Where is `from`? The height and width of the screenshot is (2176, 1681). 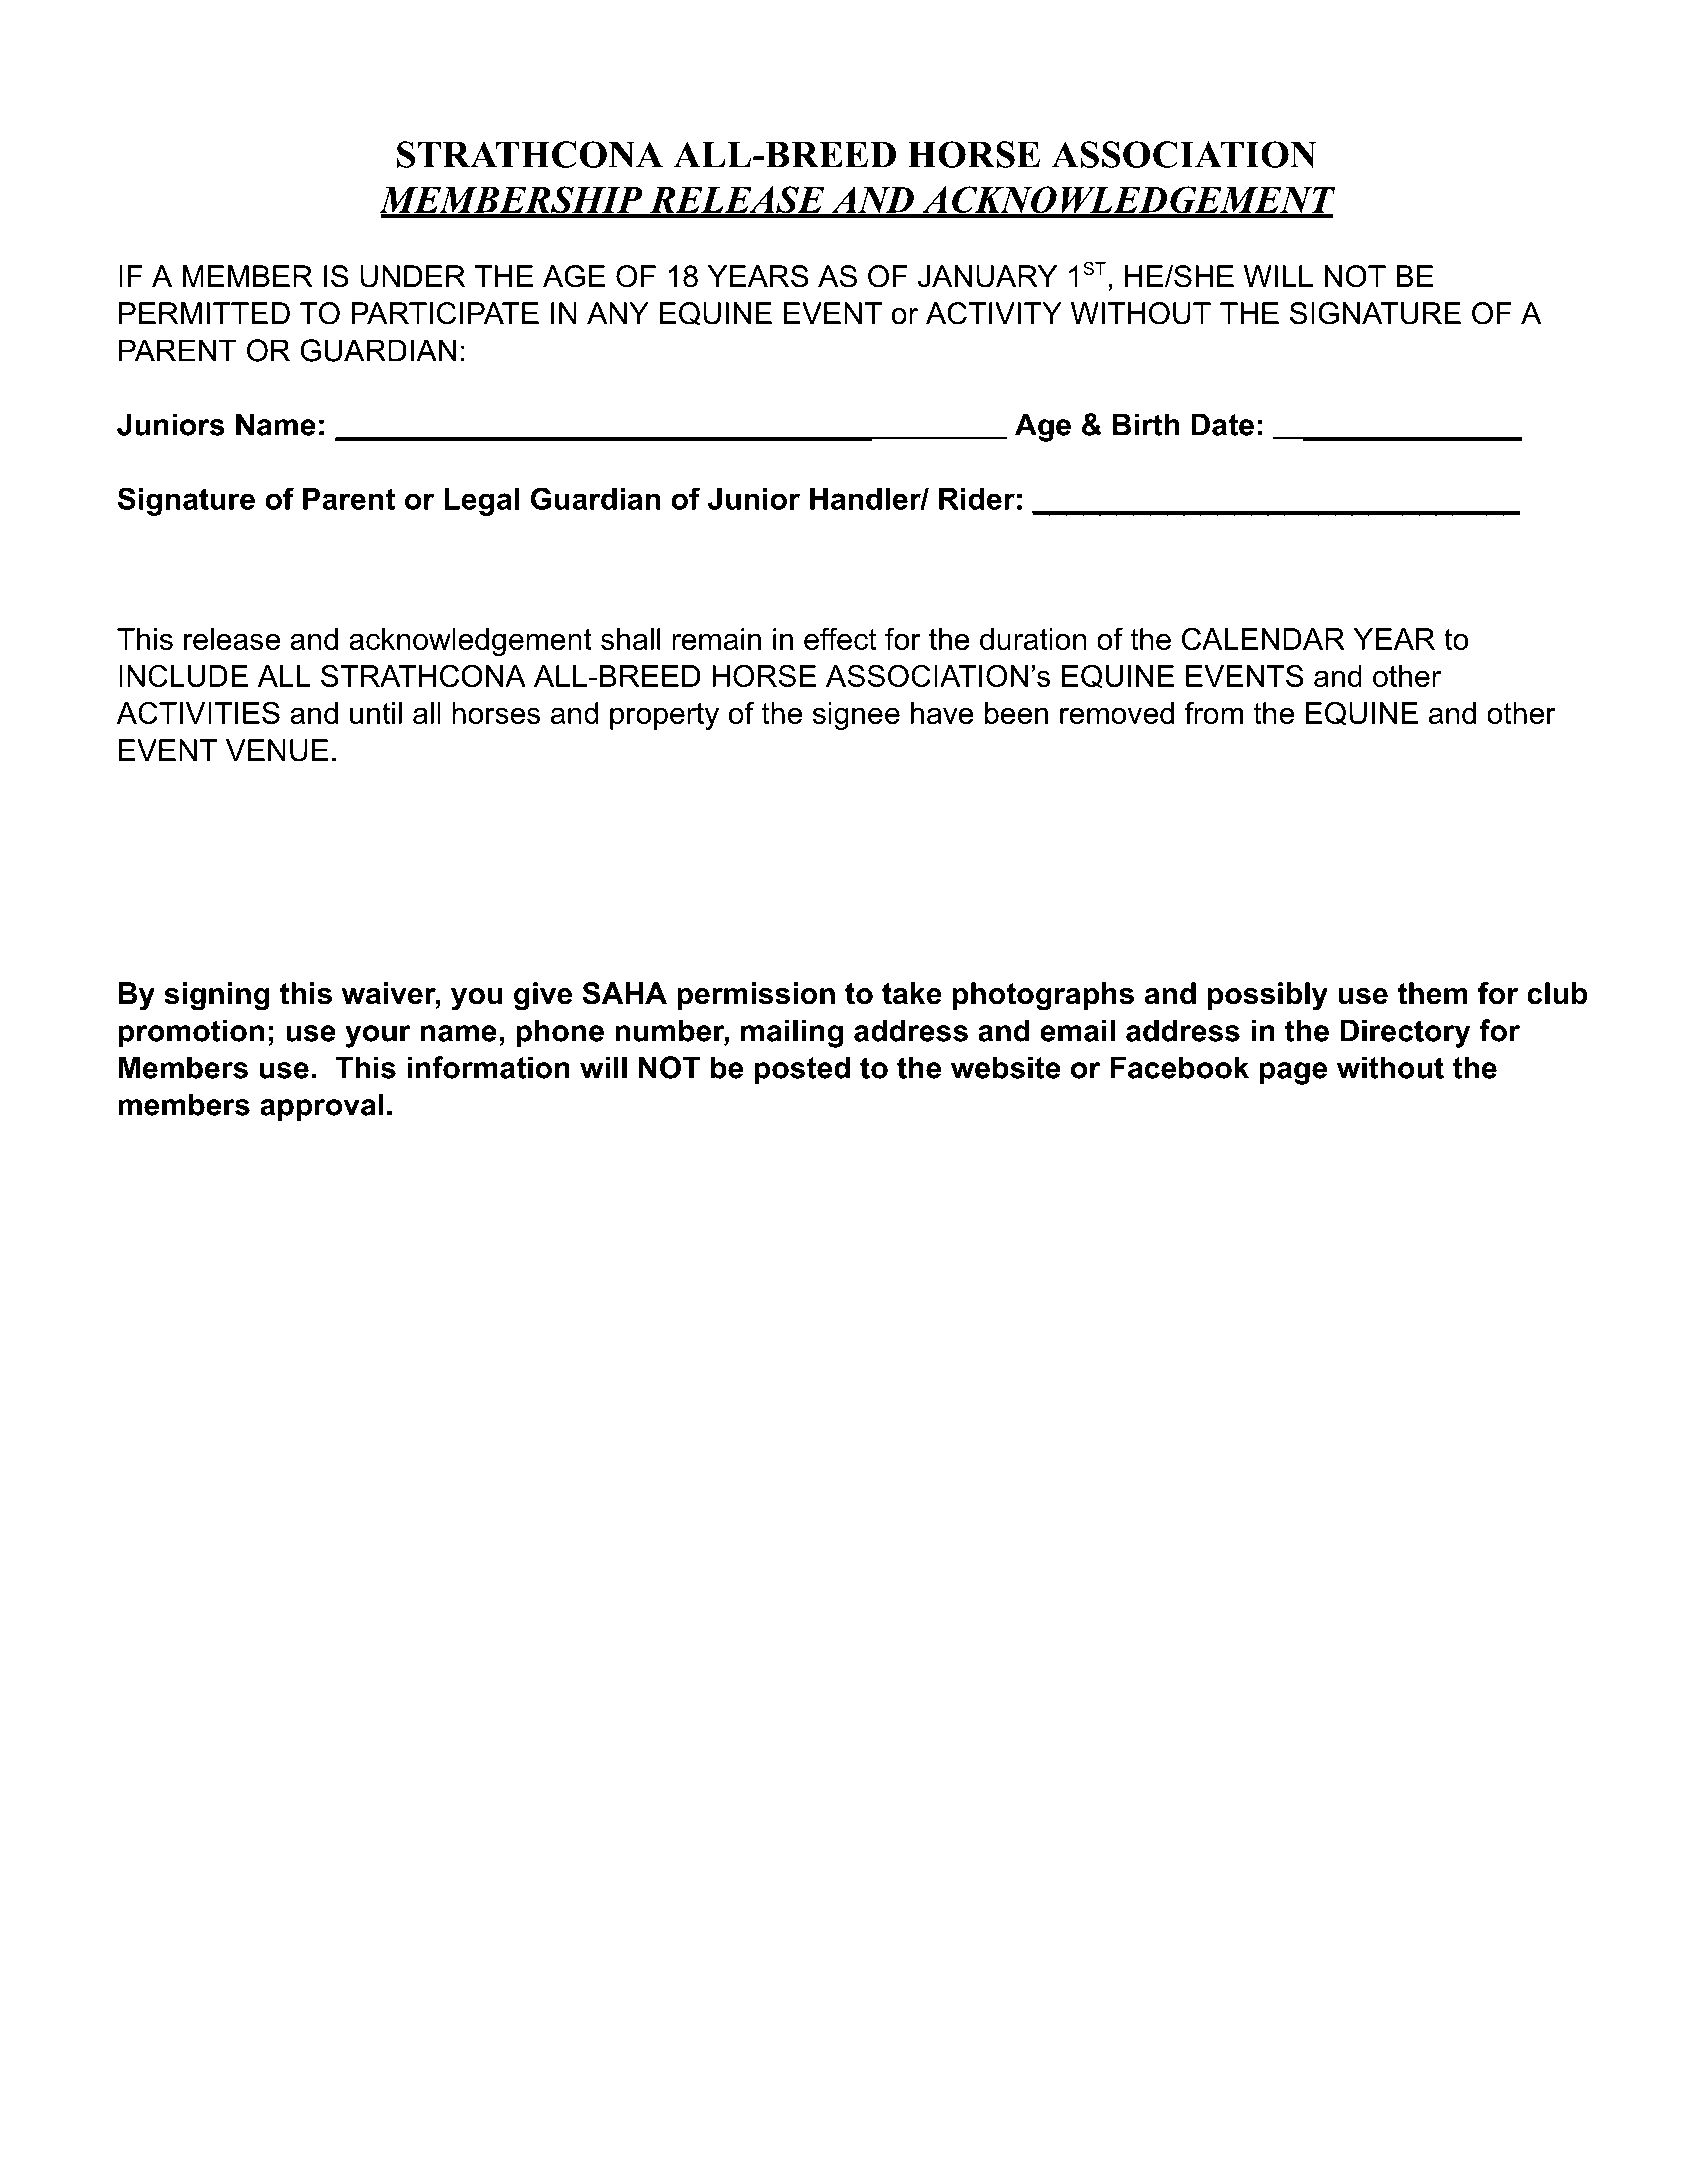 from is located at coordinates (1213, 712).
